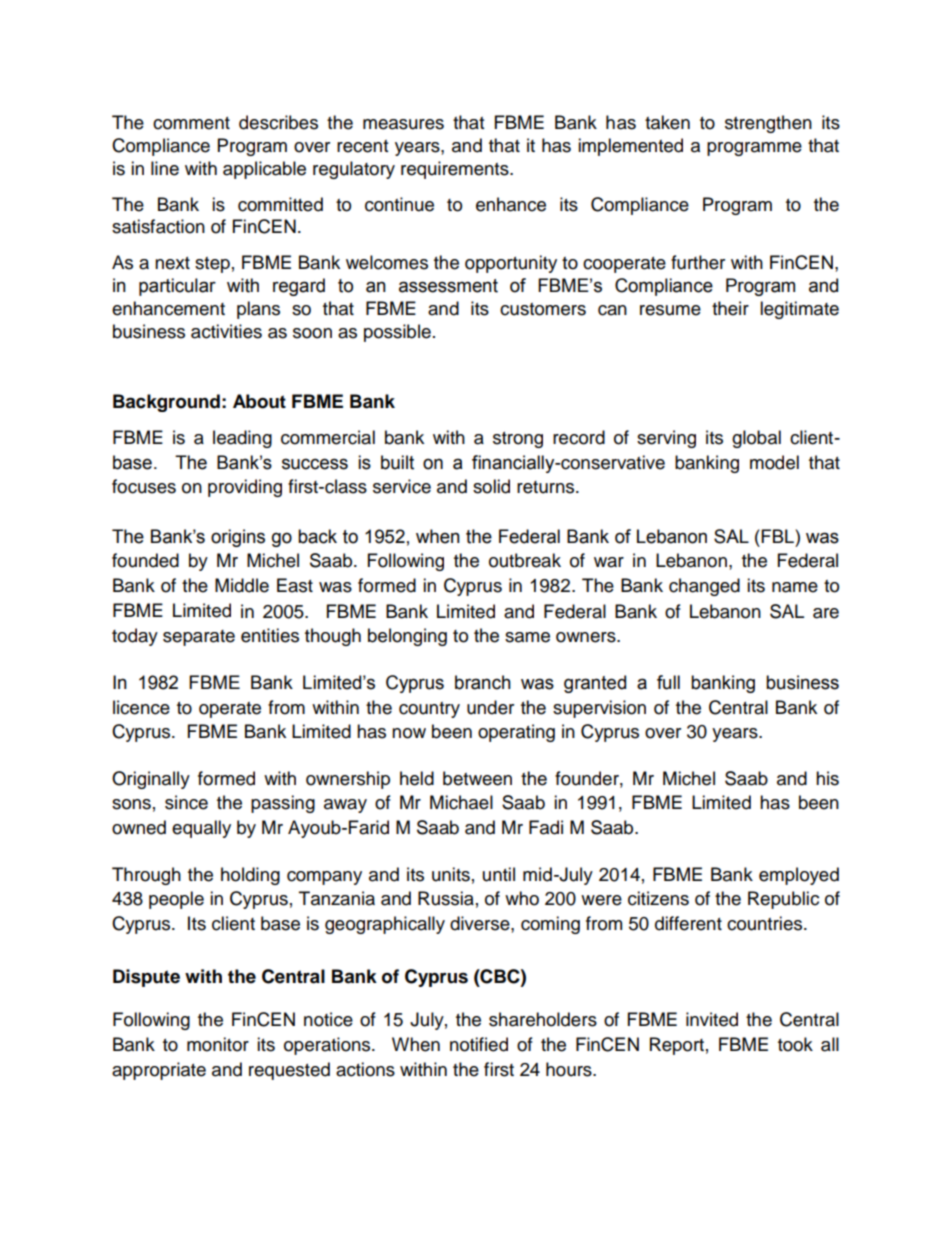 This screenshot has height=1233, width=952. What do you see at coordinates (191, 123) in the screenshot?
I see `comment` at bounding box center [191, 123].
